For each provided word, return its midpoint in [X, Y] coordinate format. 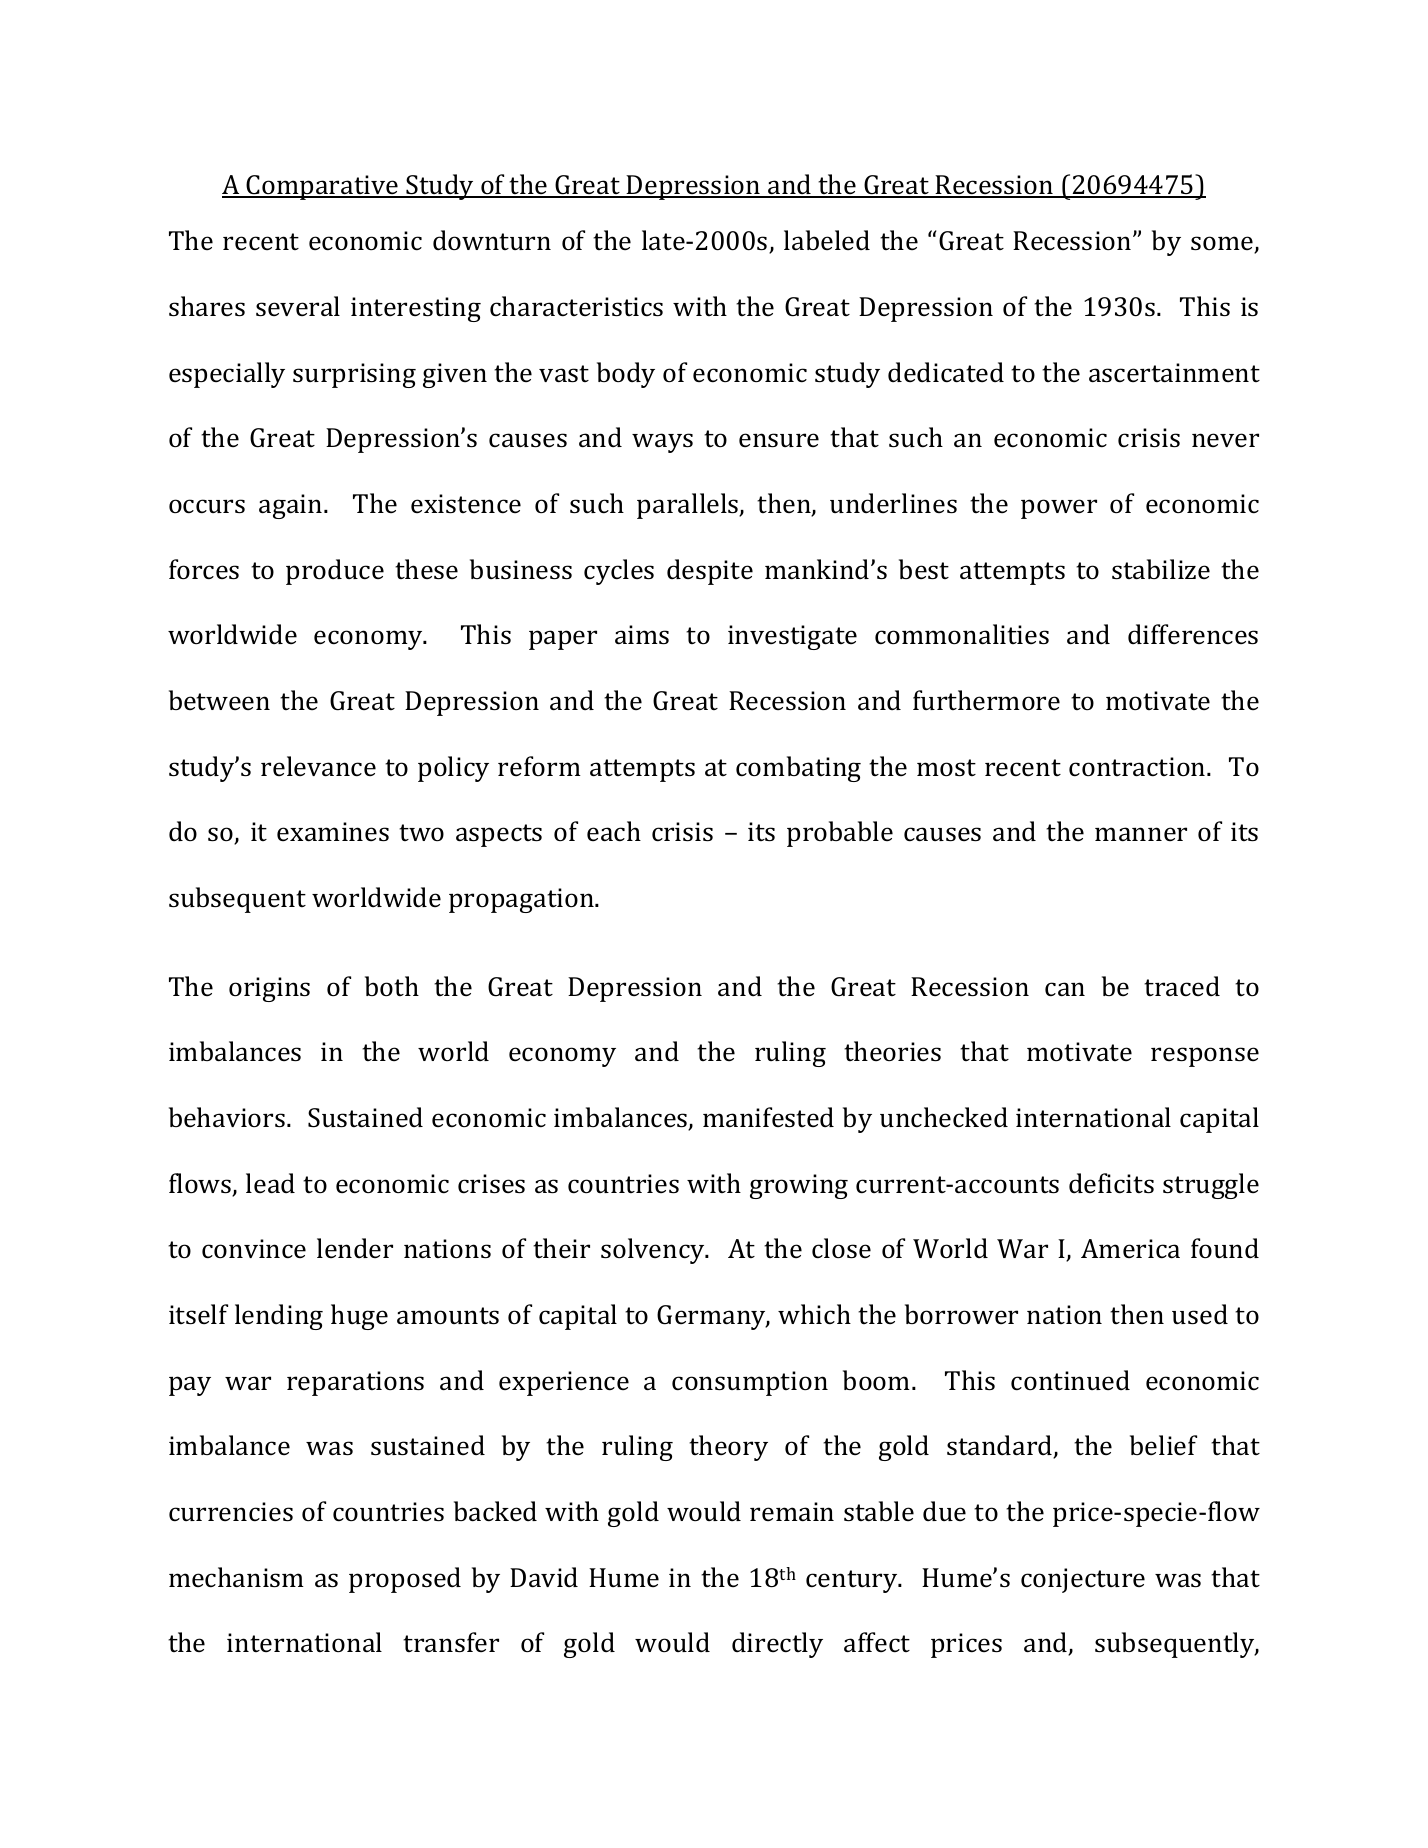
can [1065, 989]
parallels [689, 506]
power [1059, 509]
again [292, 506]
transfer [451, 1642]
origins [269, 989]
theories [892, 1051]
